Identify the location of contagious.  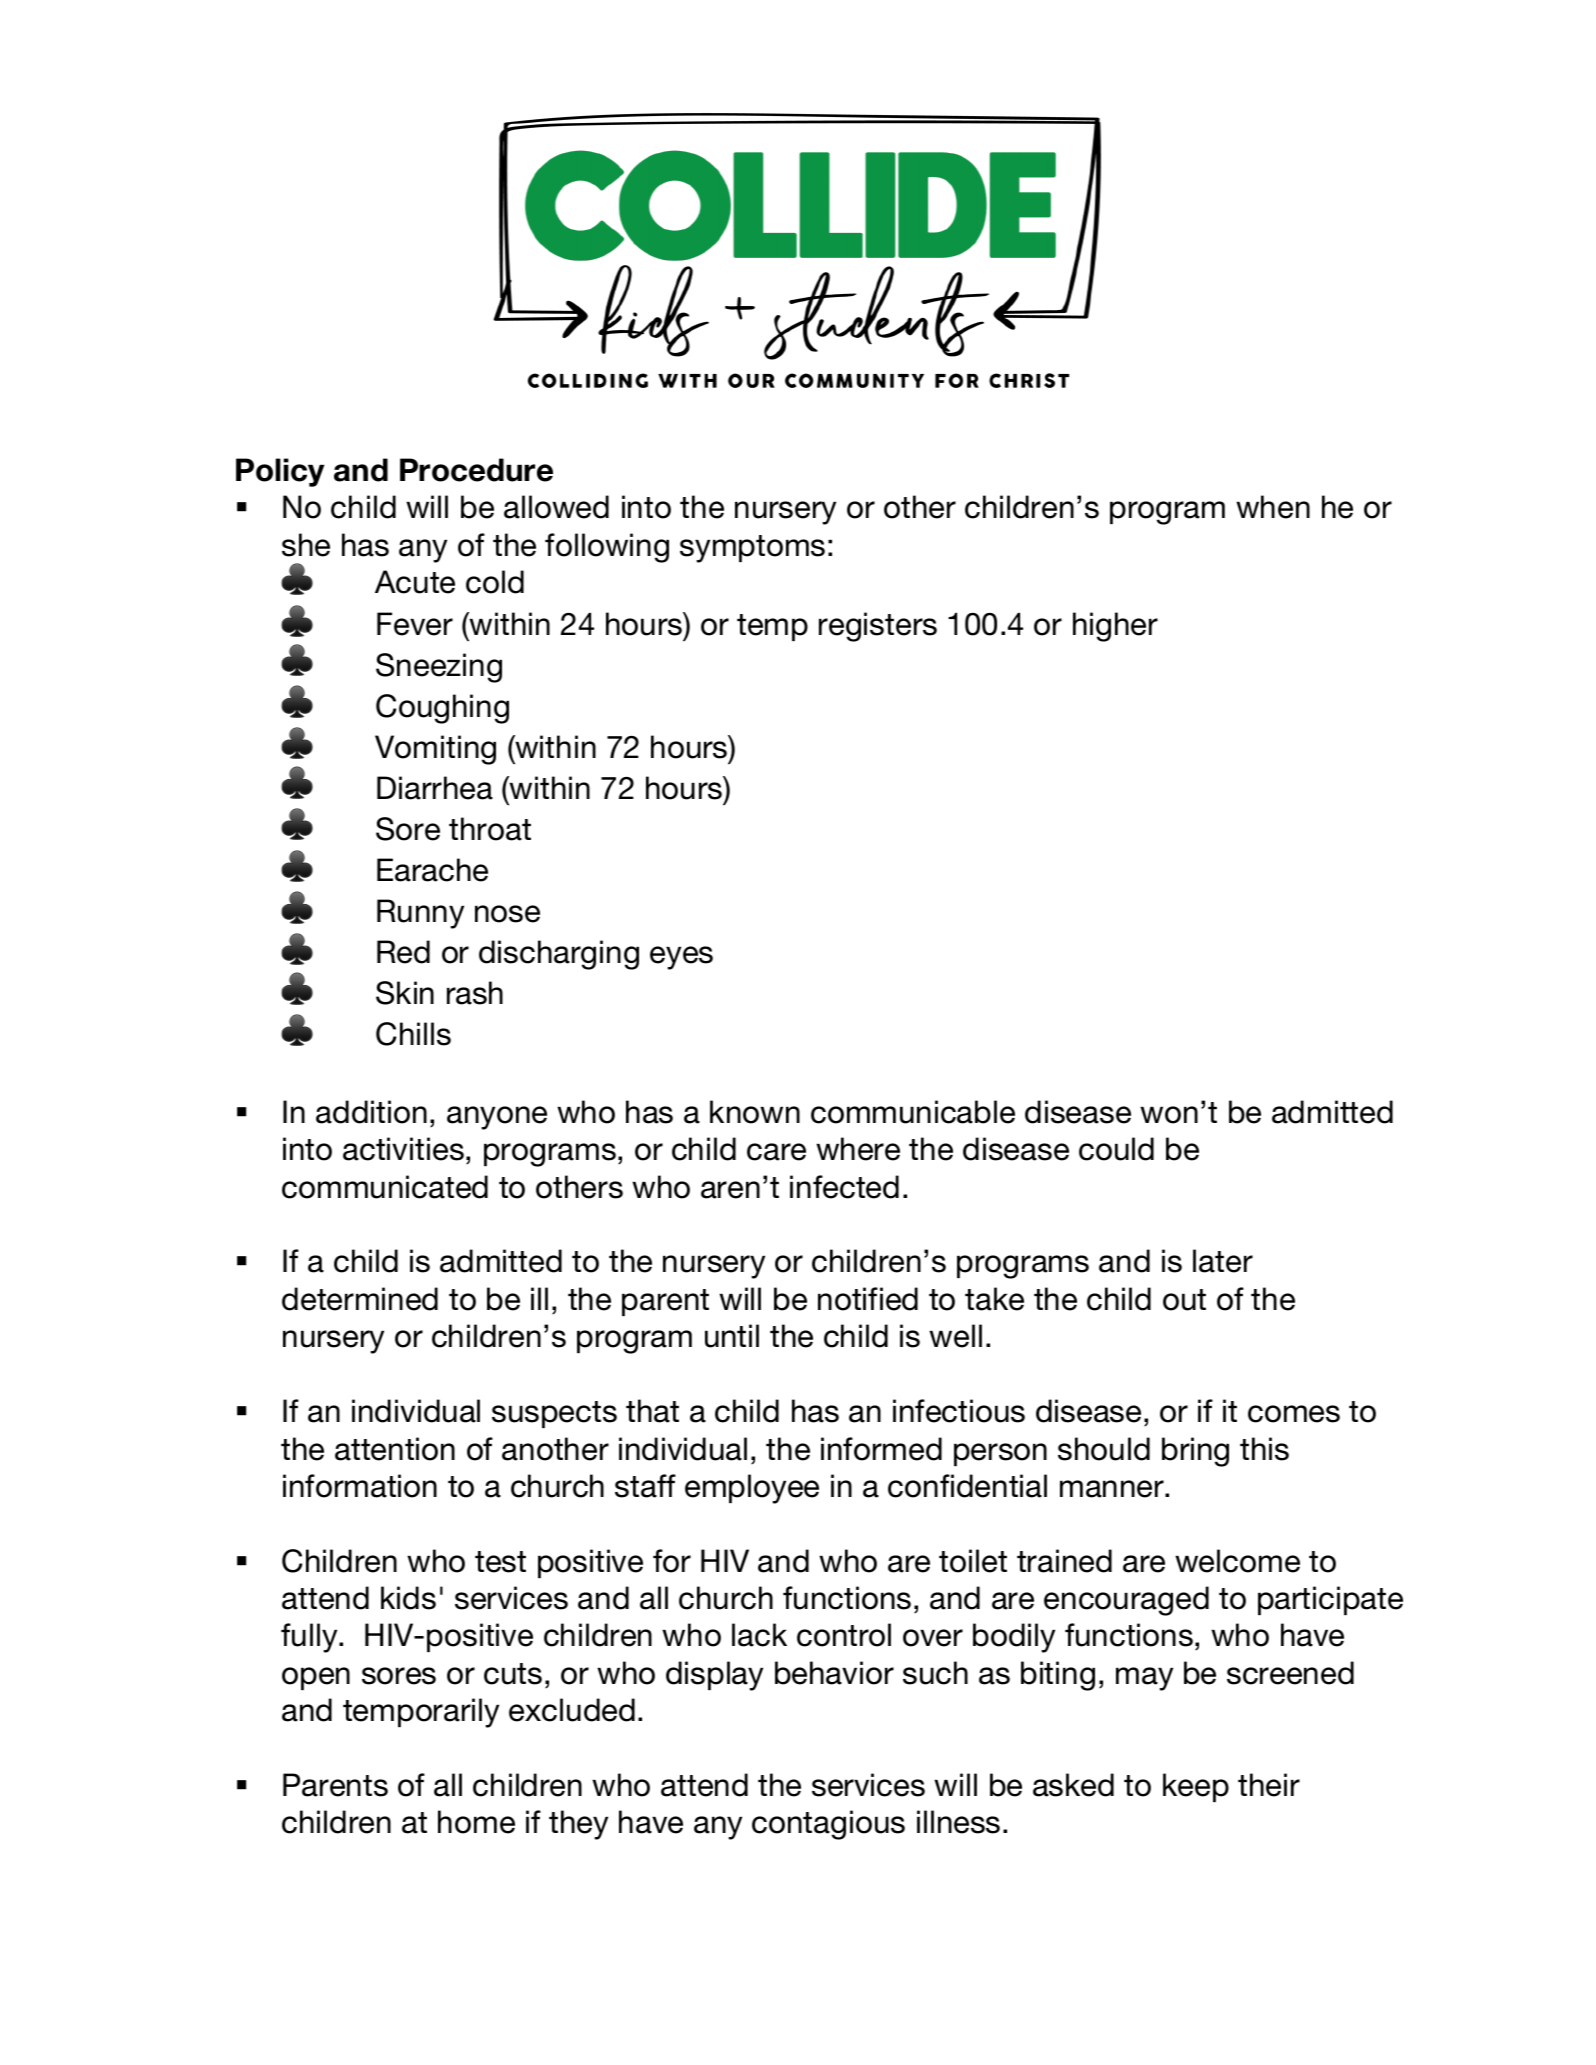
(828, 1825).
